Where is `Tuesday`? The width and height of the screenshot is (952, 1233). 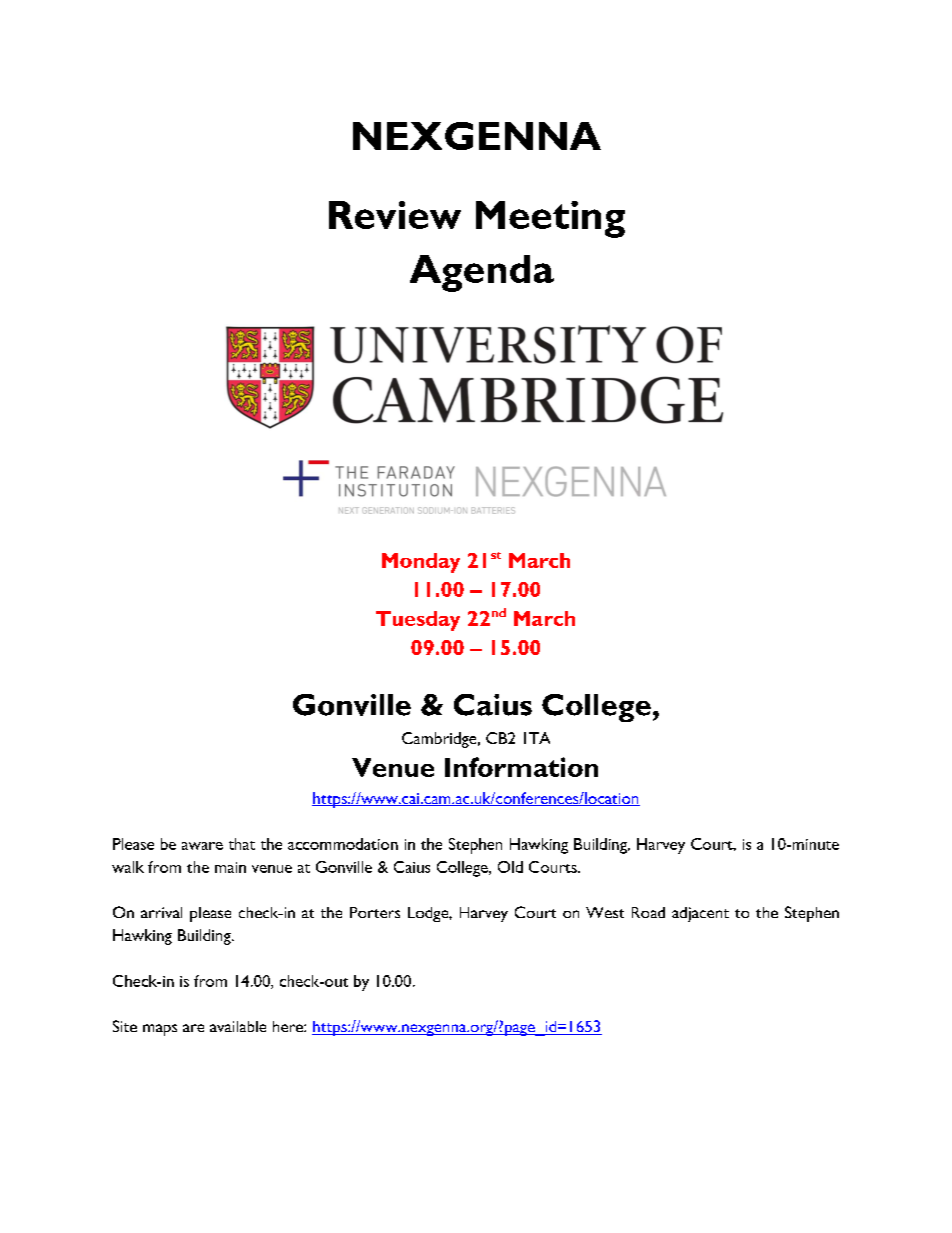
Tuesday is located at coordinates (418, 621).
